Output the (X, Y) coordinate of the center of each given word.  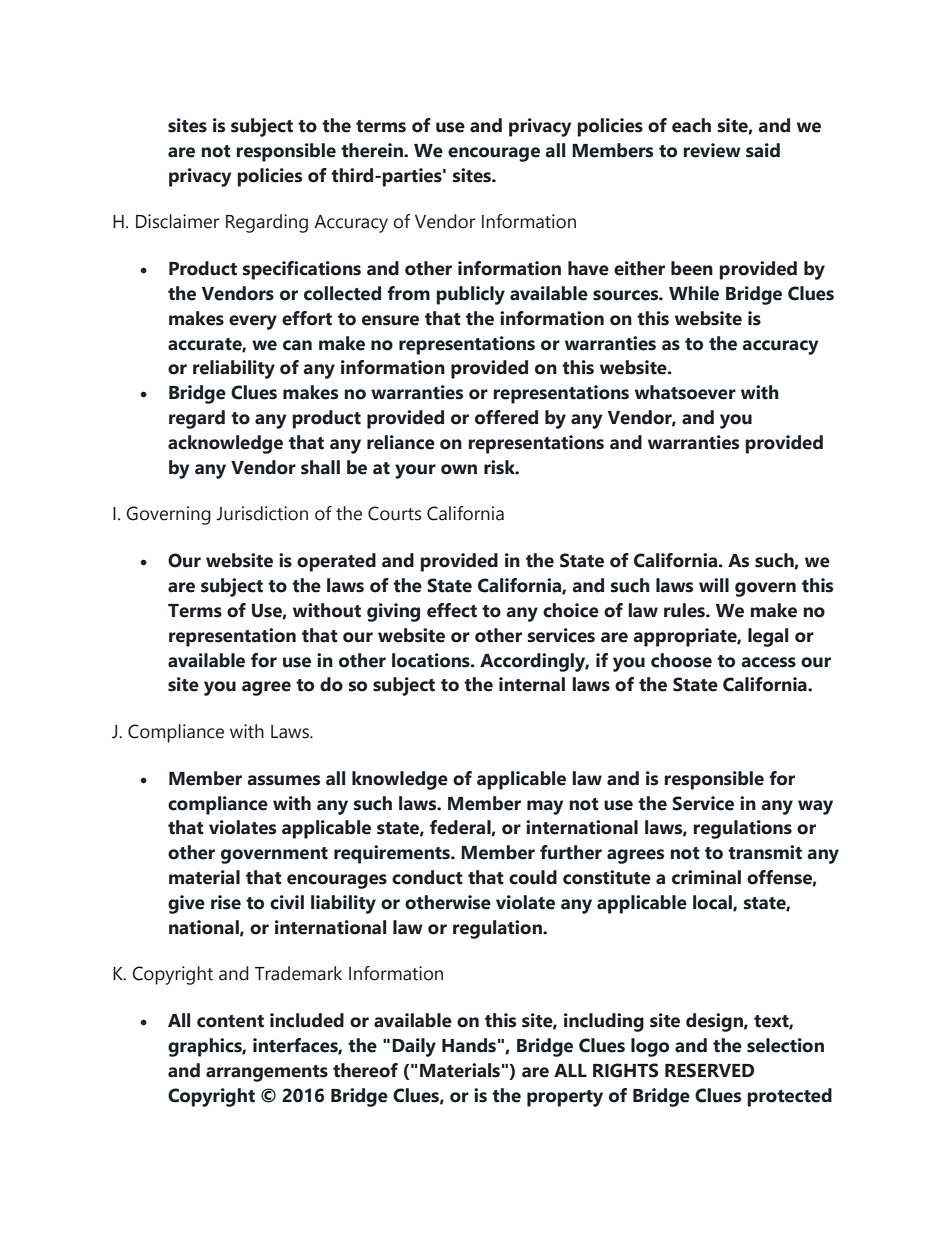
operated (336, 562)
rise (226, 902)
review (712, 150)
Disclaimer (177, 221)
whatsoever (685, 392)
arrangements (267, 1073)
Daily (414, 1047)
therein (373, 150)
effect (452, 610)
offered (506, 417)
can (297, 345)
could (533, 877)
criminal (706, 877)
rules (685, 610)
